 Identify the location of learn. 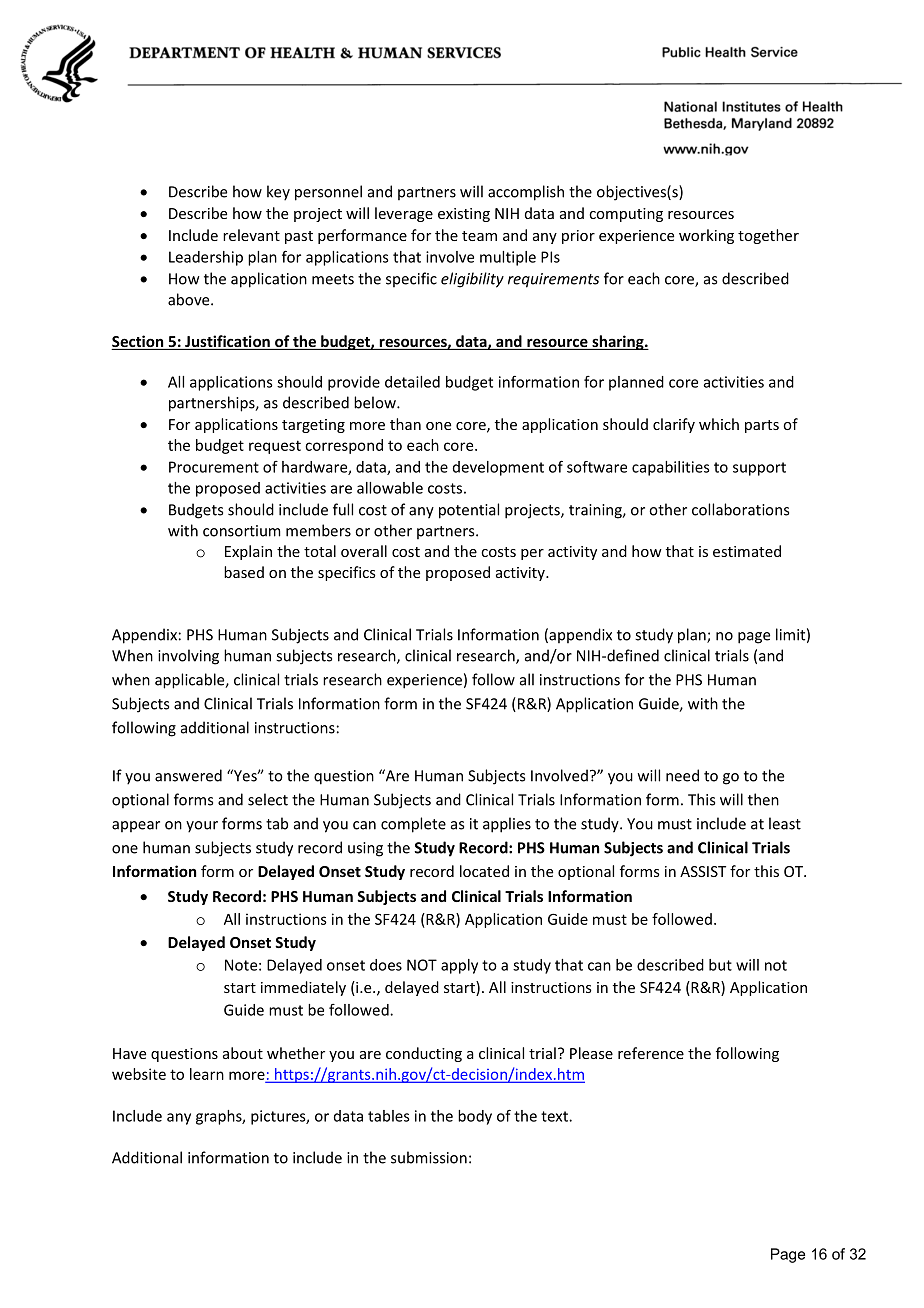
(207, 1074).
